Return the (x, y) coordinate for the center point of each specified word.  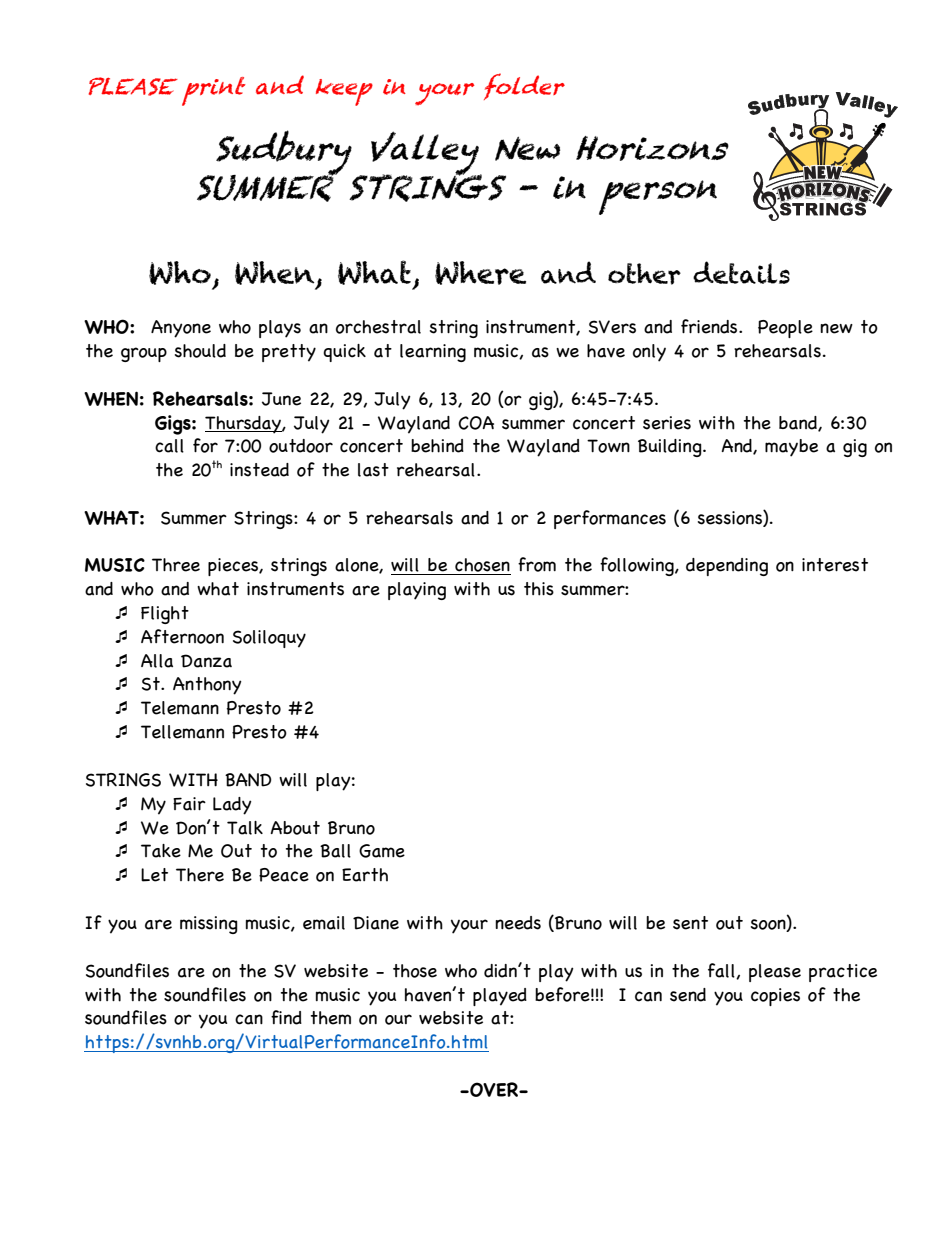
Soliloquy (269, 639)
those (415, 971)
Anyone (181, 329)
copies (775, 997)
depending (727, 567)
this (539, 589)
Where (480, 273)
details (741, 272)
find (286, 1017)
